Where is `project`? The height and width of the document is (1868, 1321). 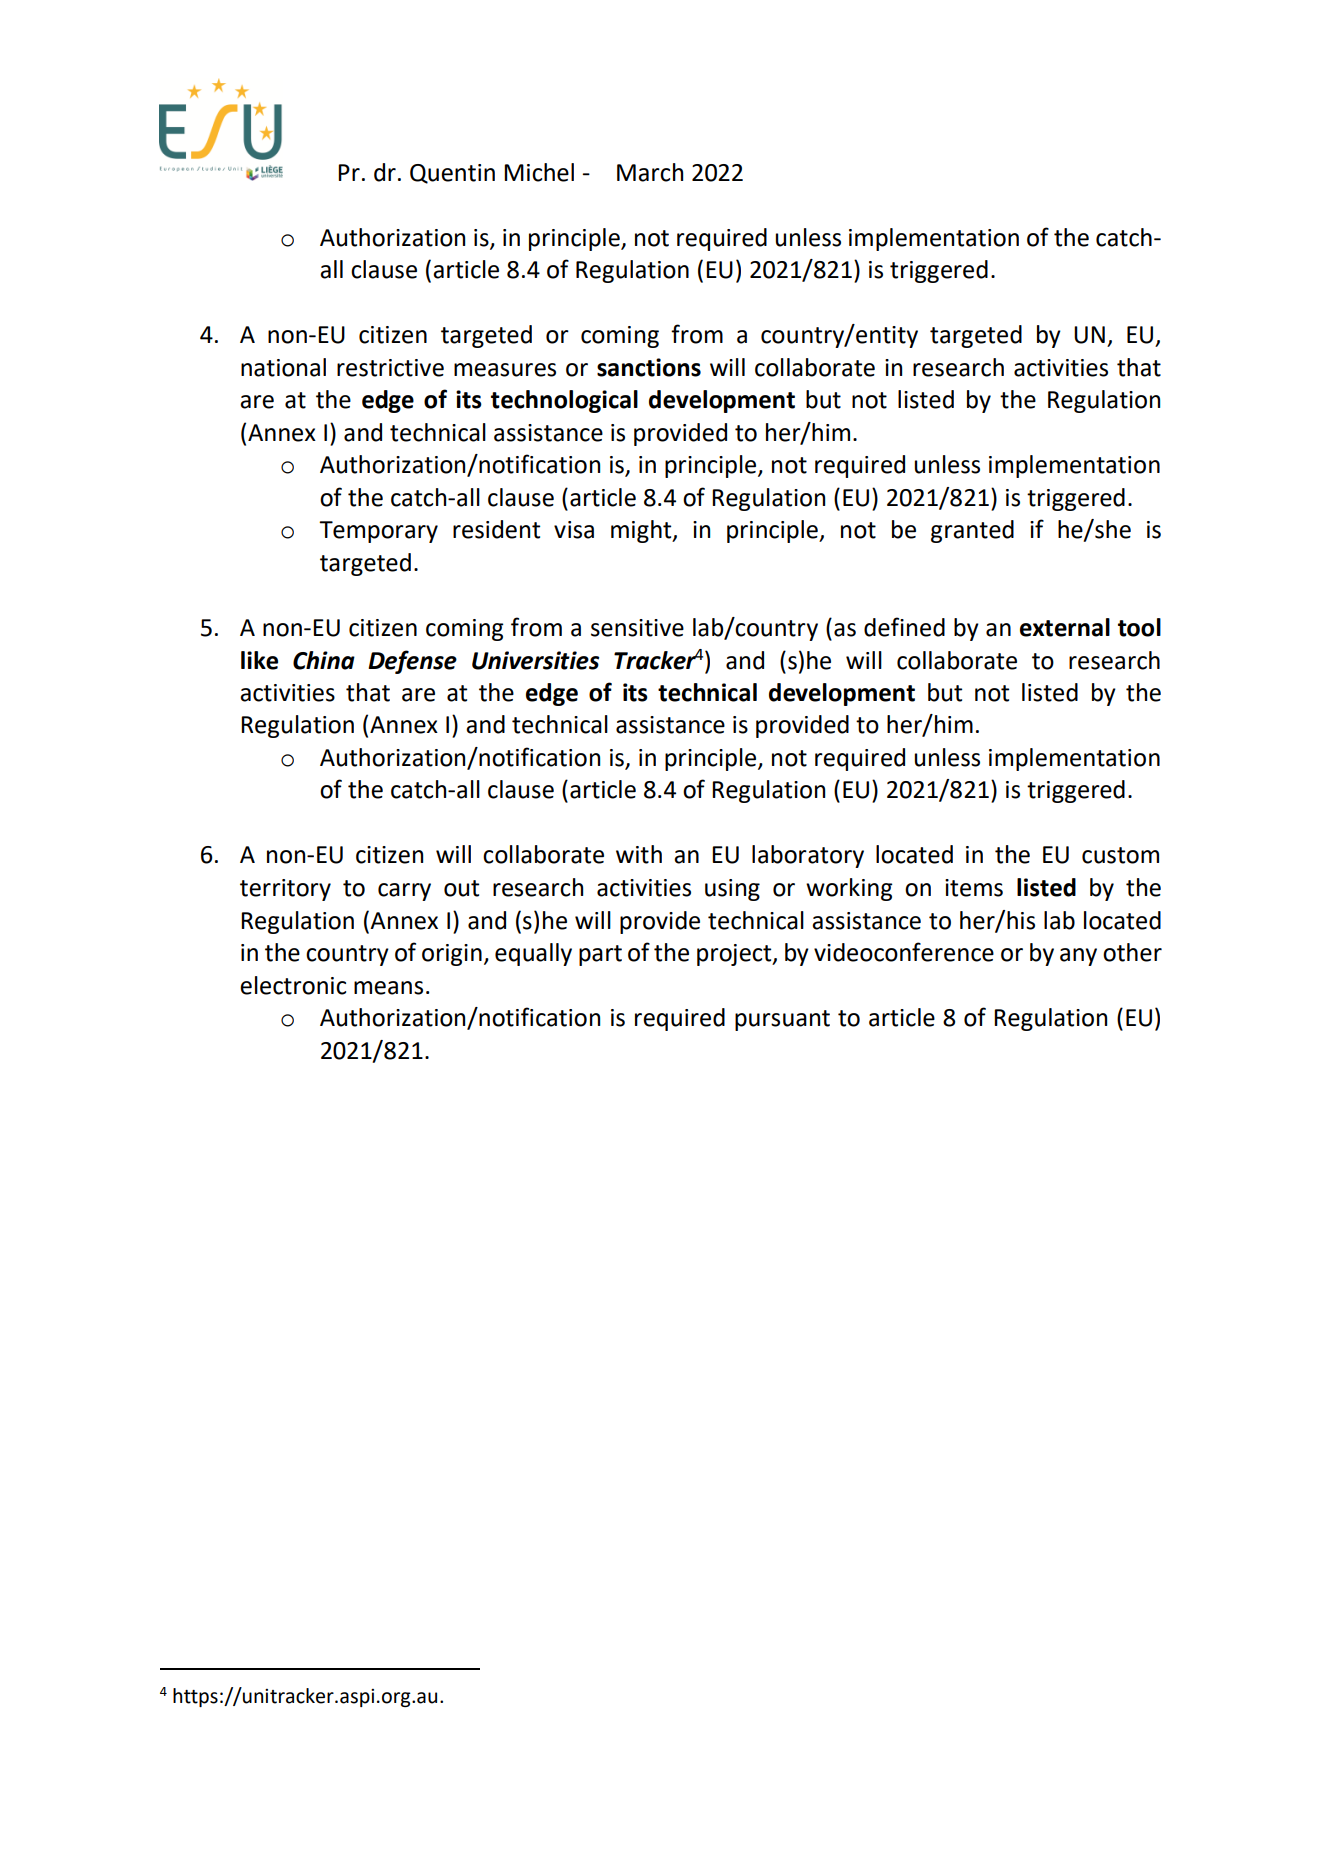 project is located at coordinates (735, 955).
